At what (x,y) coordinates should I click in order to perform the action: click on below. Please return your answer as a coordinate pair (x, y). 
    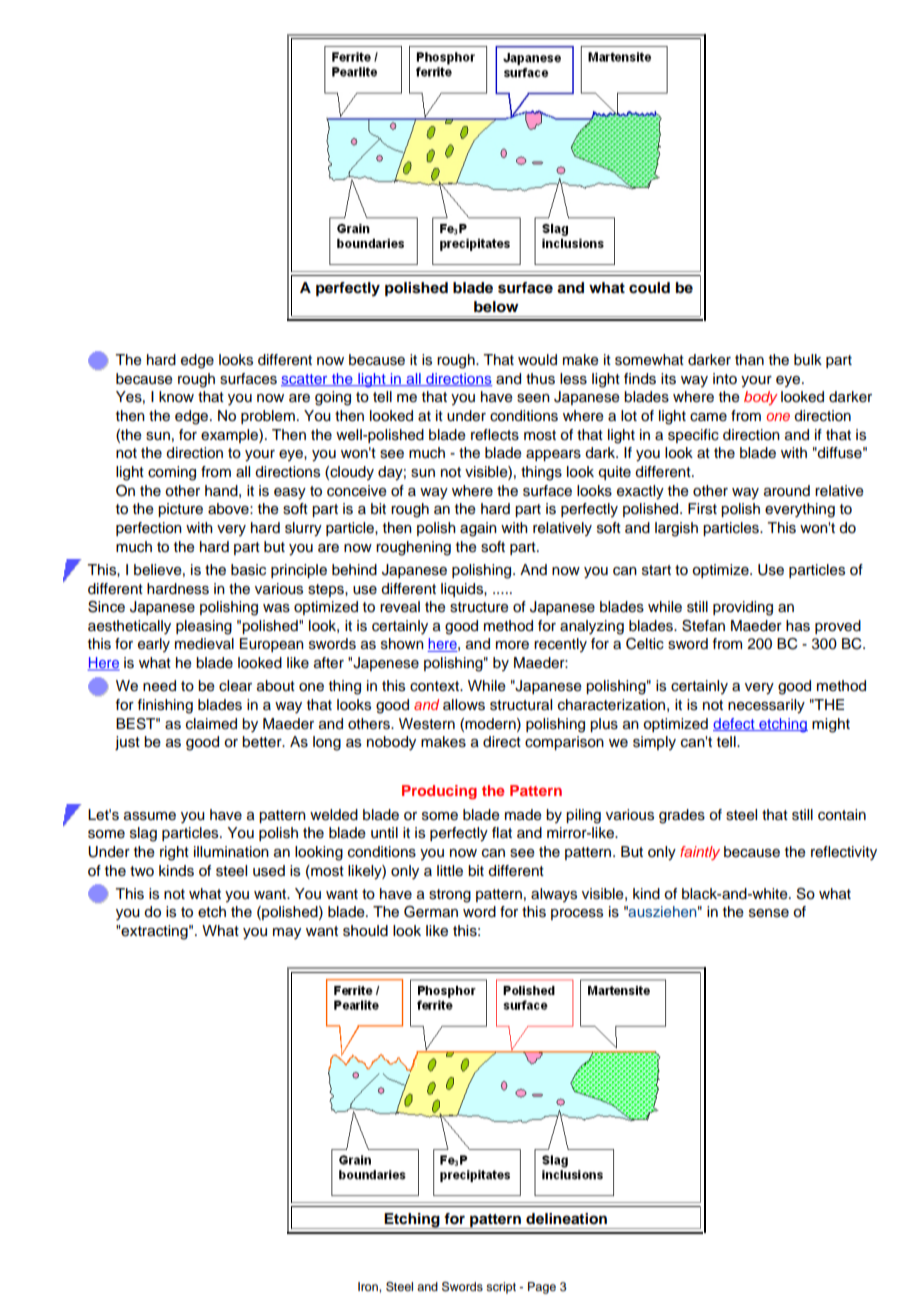
    Looking at the image, I should click on (496, 306).
